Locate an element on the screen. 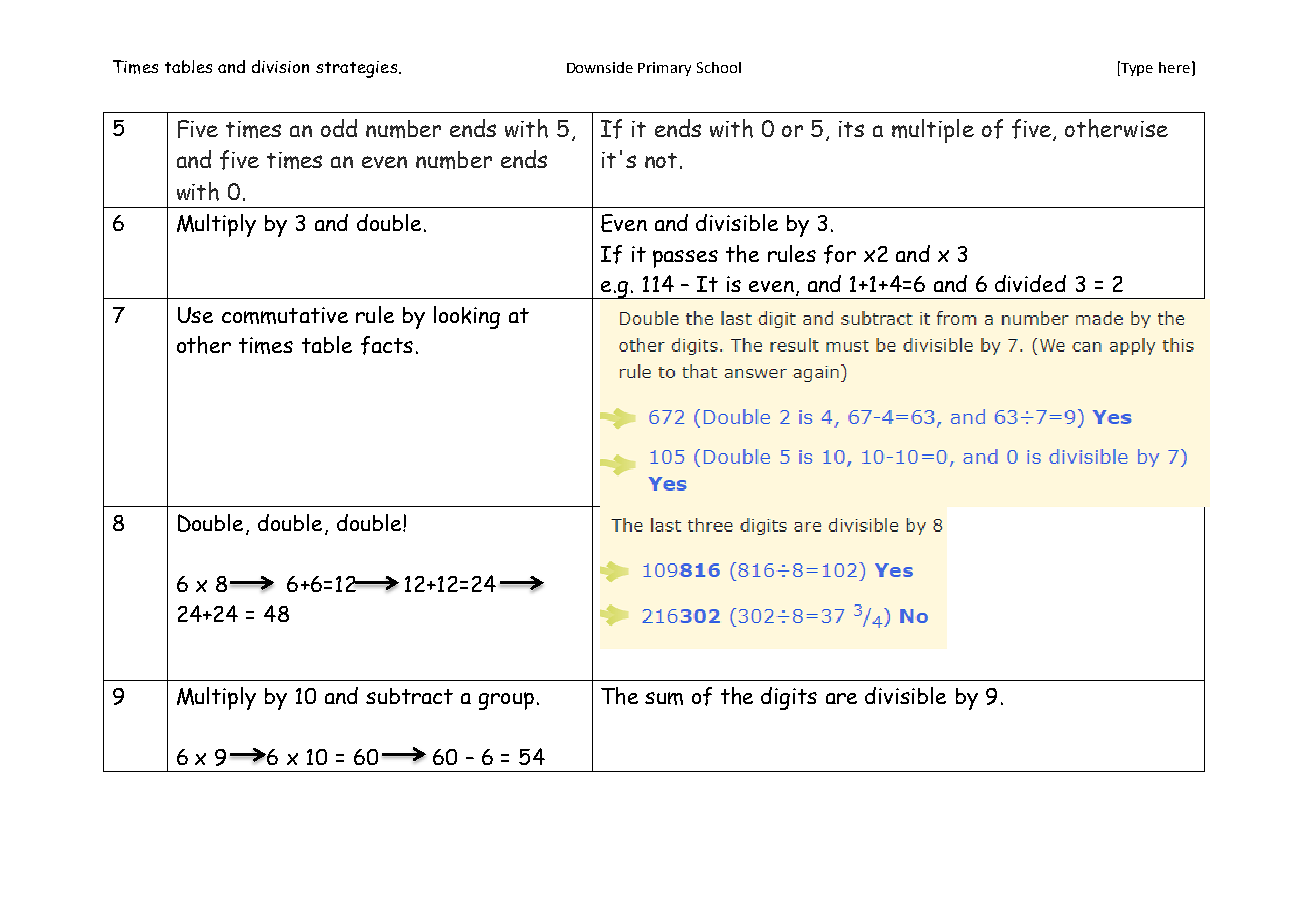 The width and height of the screenshot is (1308, 924). commutative is located at coordinates (285, 315).
